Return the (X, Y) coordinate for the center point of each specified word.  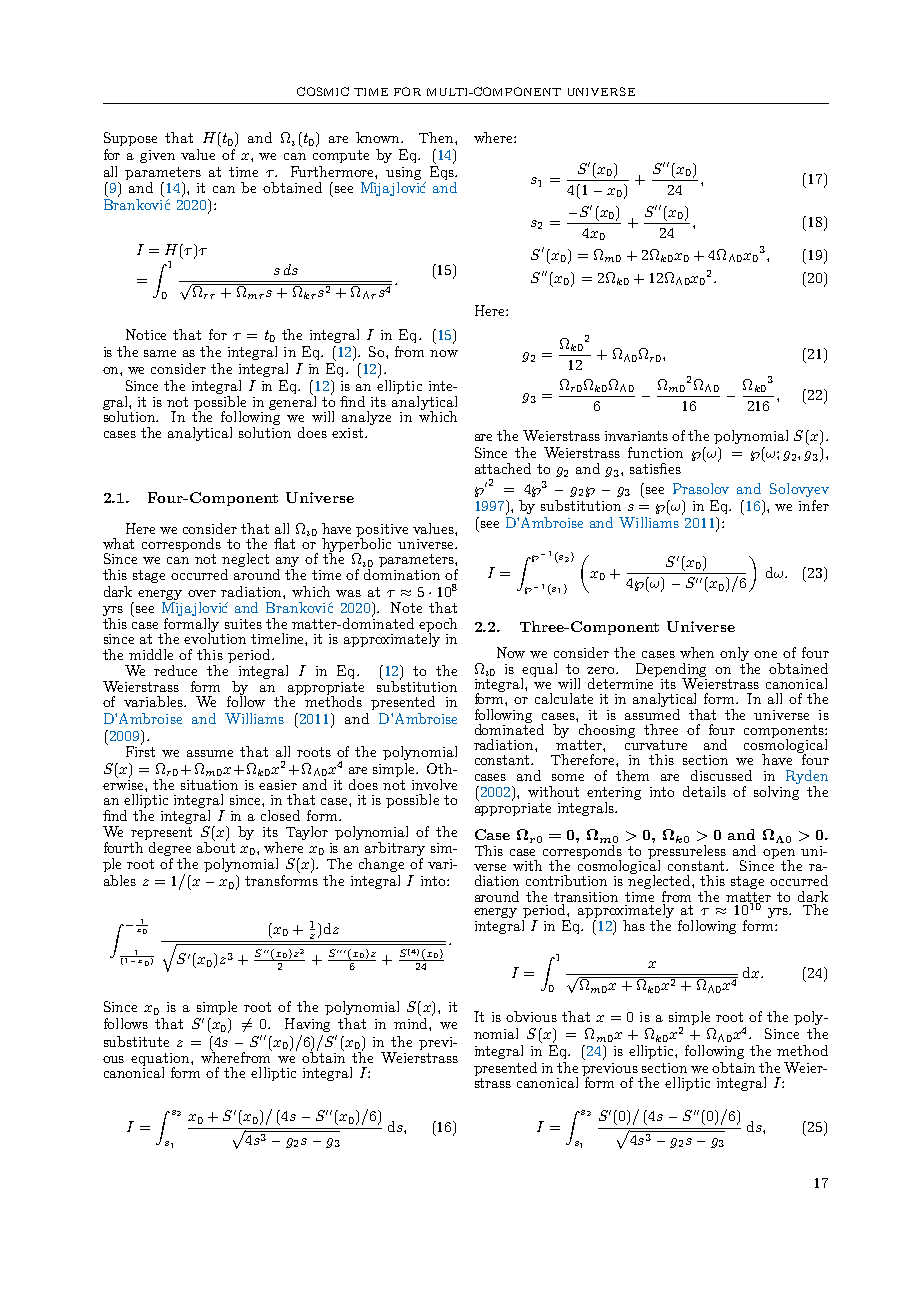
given (157, 156)
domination (401, 573)
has (634, 925)
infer (814, 505)
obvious (531, 1016)
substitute (136, 1041)
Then (437, 137)
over (202, 593)
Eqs (443, 173)
